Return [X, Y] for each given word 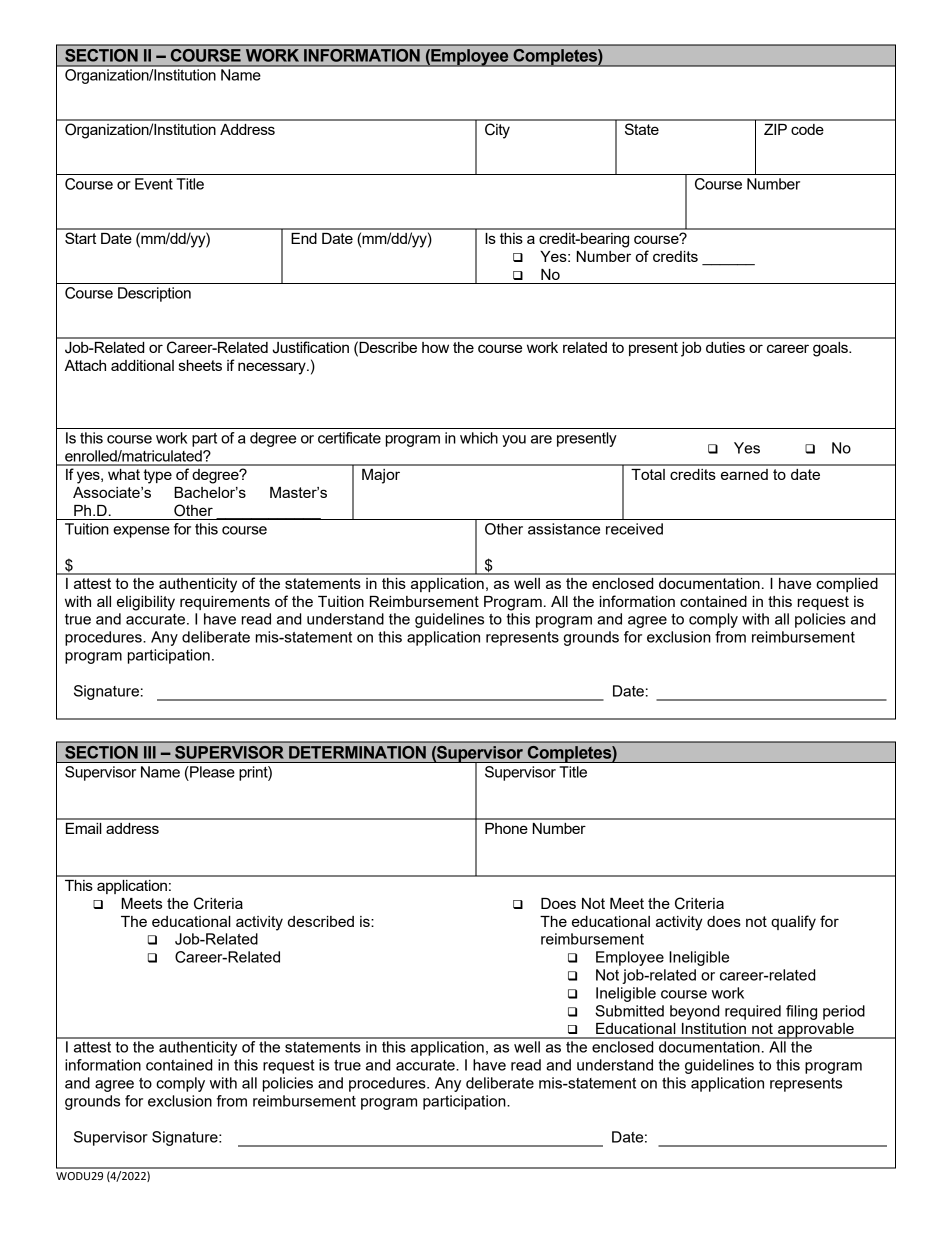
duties [725, 347]
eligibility [146, 603]
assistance [564, 529]
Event [154, 184]
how [435, 347]
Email [84, 828]
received [634, 529]
